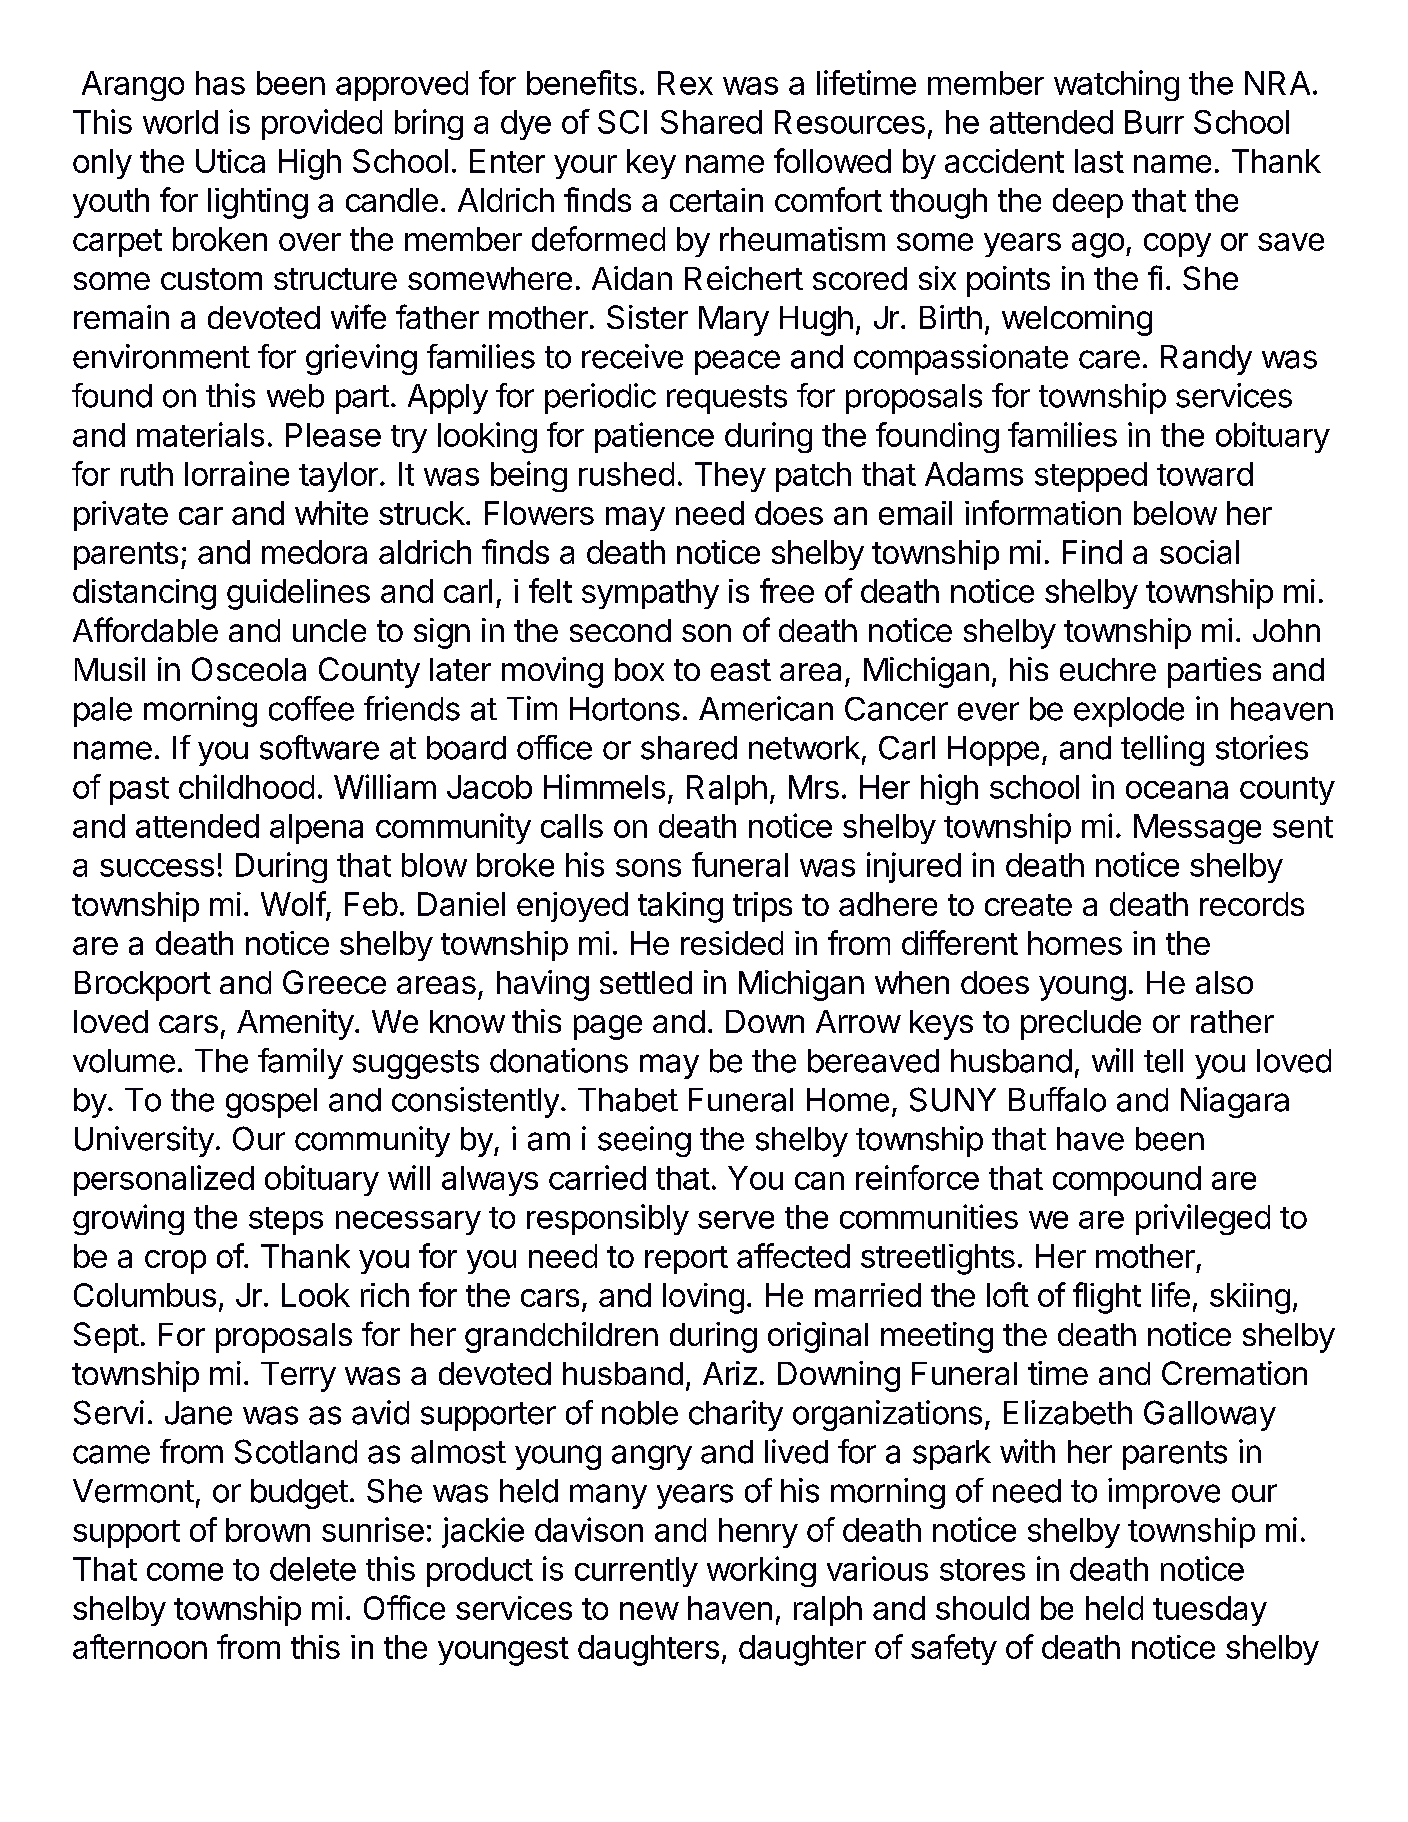 The image size is (1408, 1822). I want to click on Rex, so click(685, 83).
